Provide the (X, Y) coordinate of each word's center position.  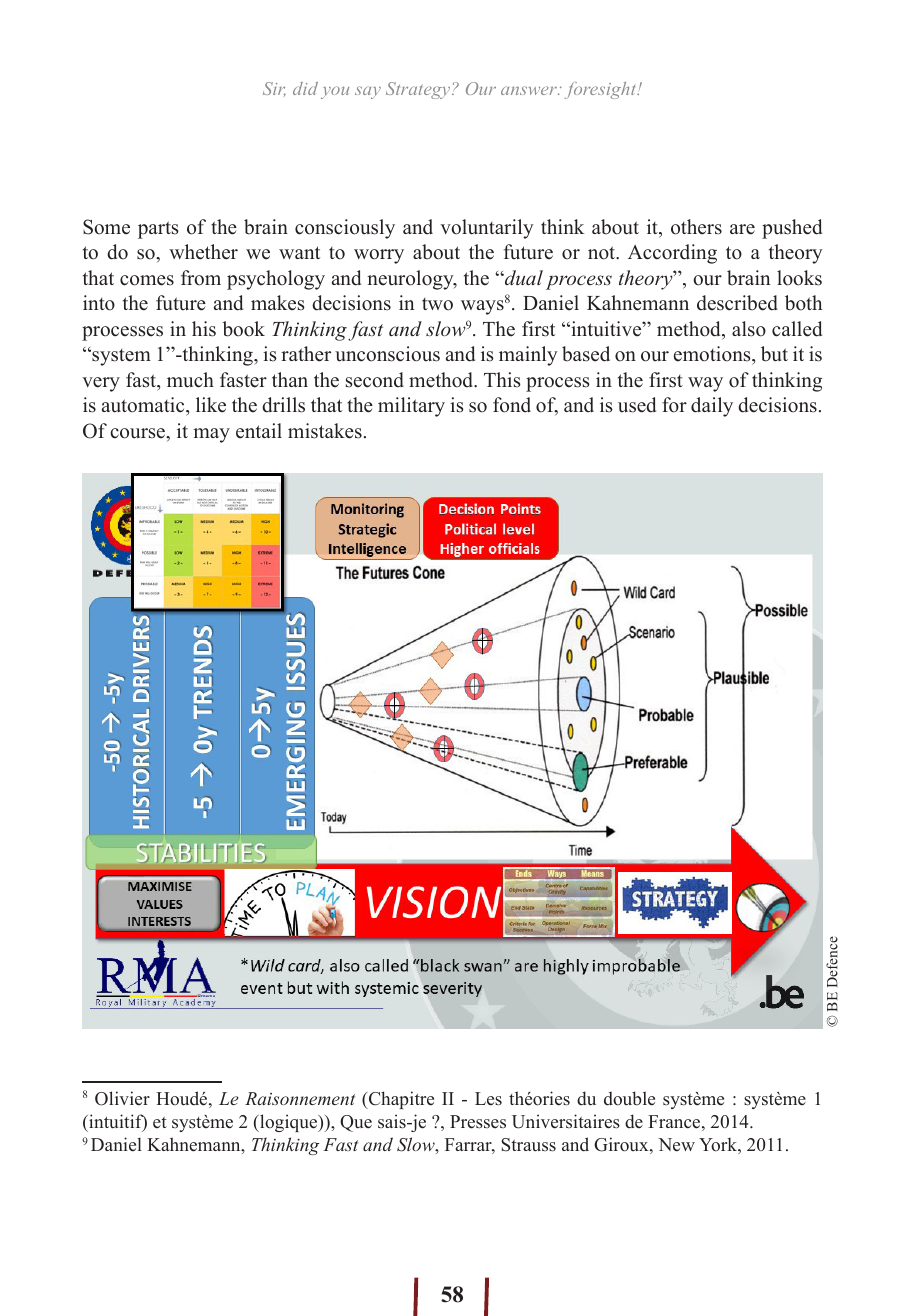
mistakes (325, 431)
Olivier (122, 1098)
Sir (274, 89)
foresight (601, 90)
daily (712, 407)
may (211, 435)
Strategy (419, 90)
